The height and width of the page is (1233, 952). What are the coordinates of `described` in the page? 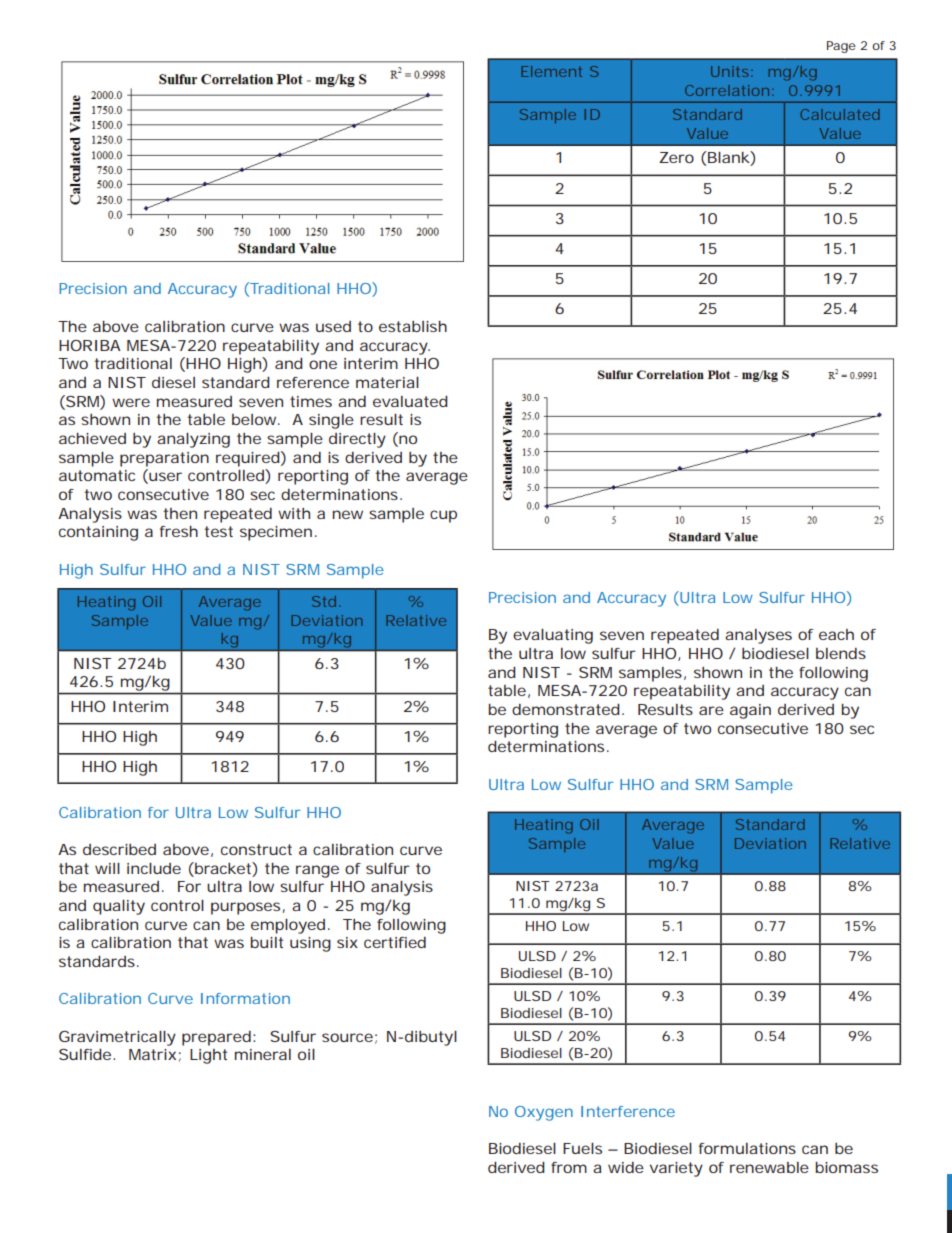 It's located at (119, 849).
